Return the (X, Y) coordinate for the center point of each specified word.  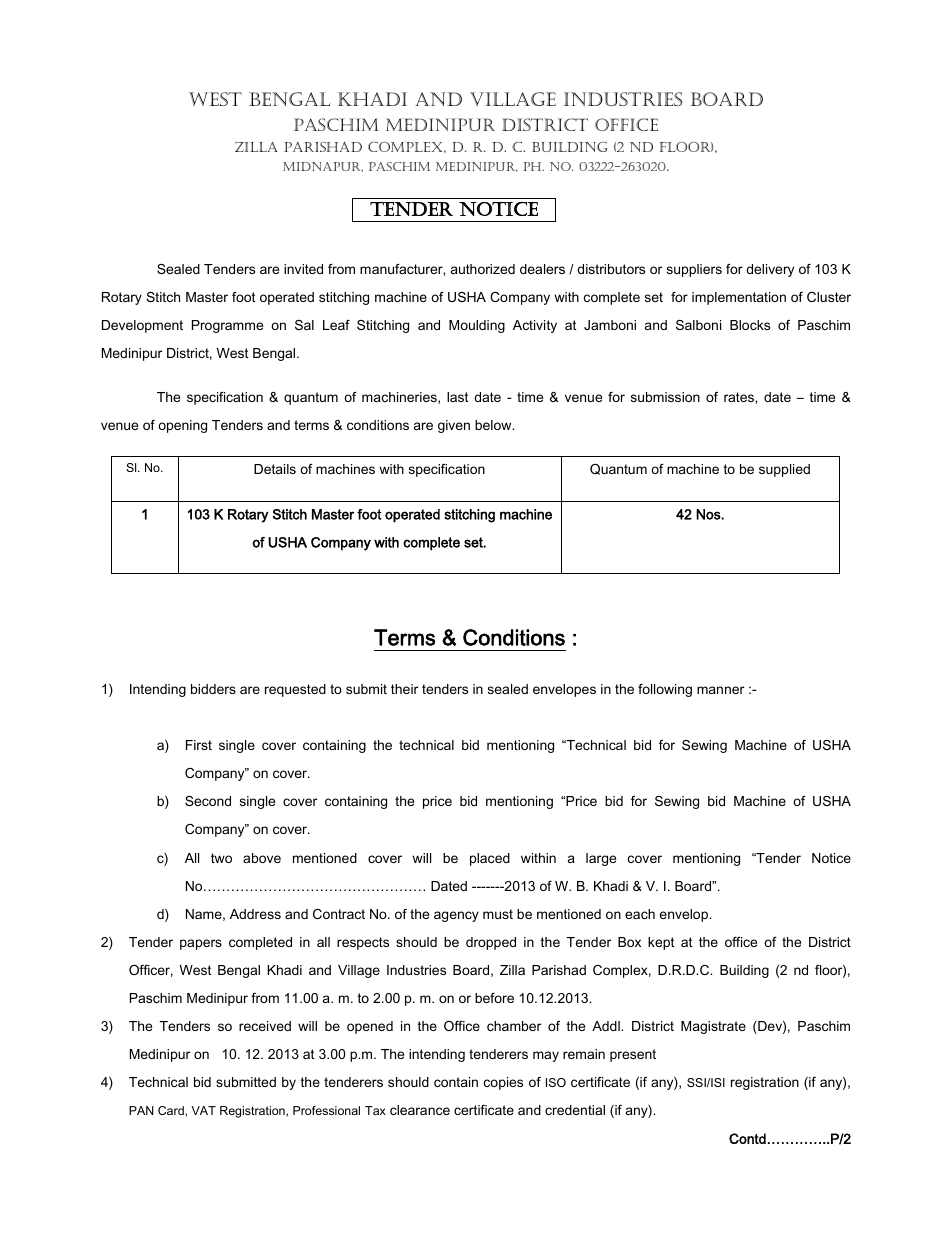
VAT (203, 1110)
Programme (227, 326)
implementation (739, 298)
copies (503, 1083)
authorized (483, 269)
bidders (213, 689)
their (404, 689)
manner (720, 690)
